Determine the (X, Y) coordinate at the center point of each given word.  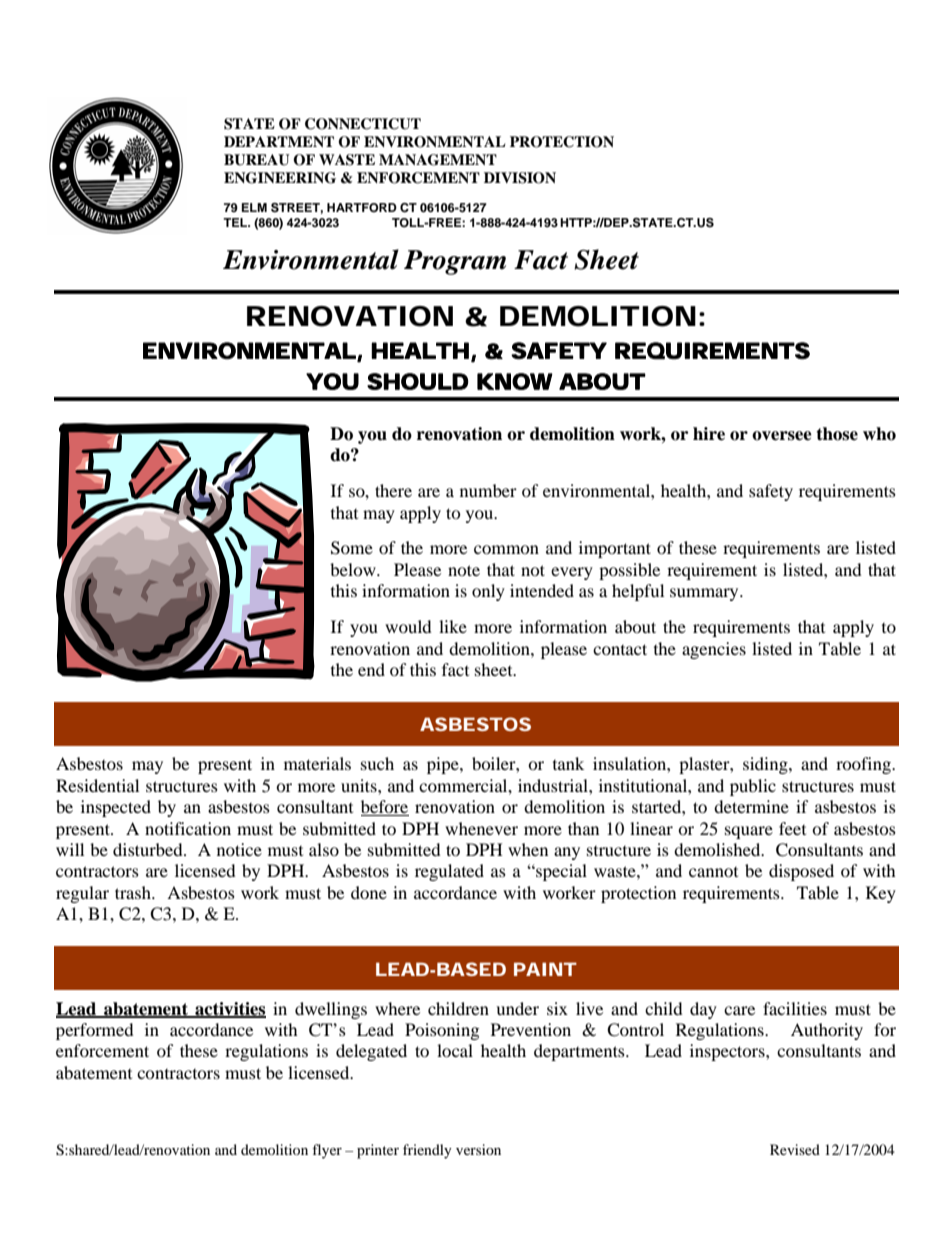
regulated (449, 872)
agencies (714, 650)
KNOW (515, 381)
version (478, 1149)
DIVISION (520, 178)
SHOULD (418, 381)
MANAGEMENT (438, 160)
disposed (801, 872)
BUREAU (256, 160)
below (354, 569)
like (453, 626)
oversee (782, 436)
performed (95, 1031)
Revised (795, 1149)
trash (134, 892)
